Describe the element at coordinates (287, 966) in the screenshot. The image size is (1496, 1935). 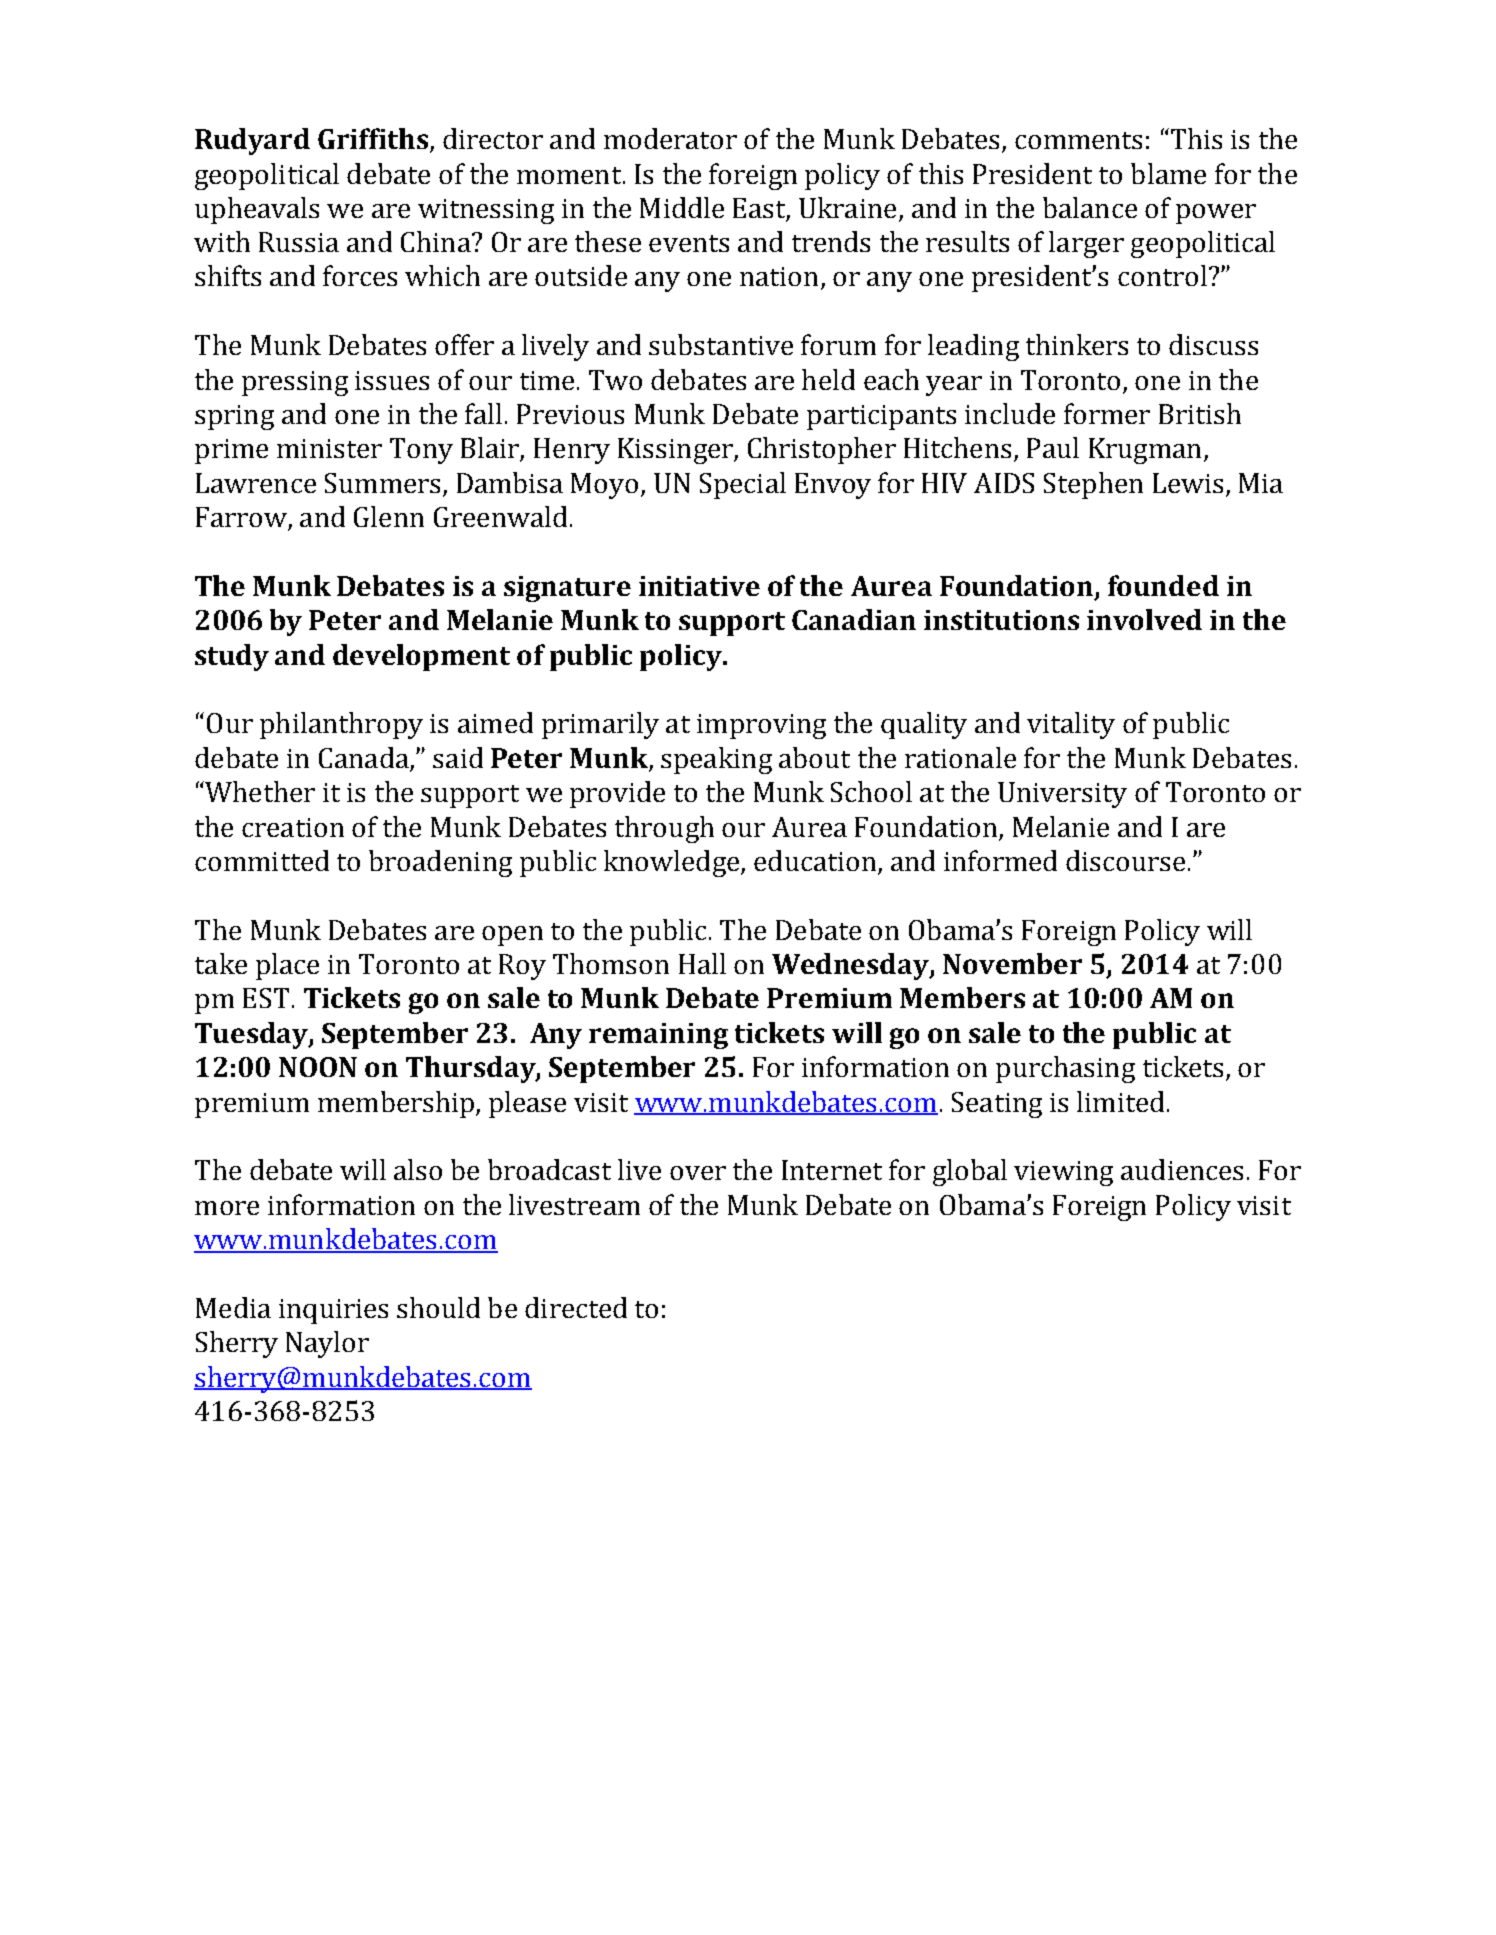
I see `place` at that location.
